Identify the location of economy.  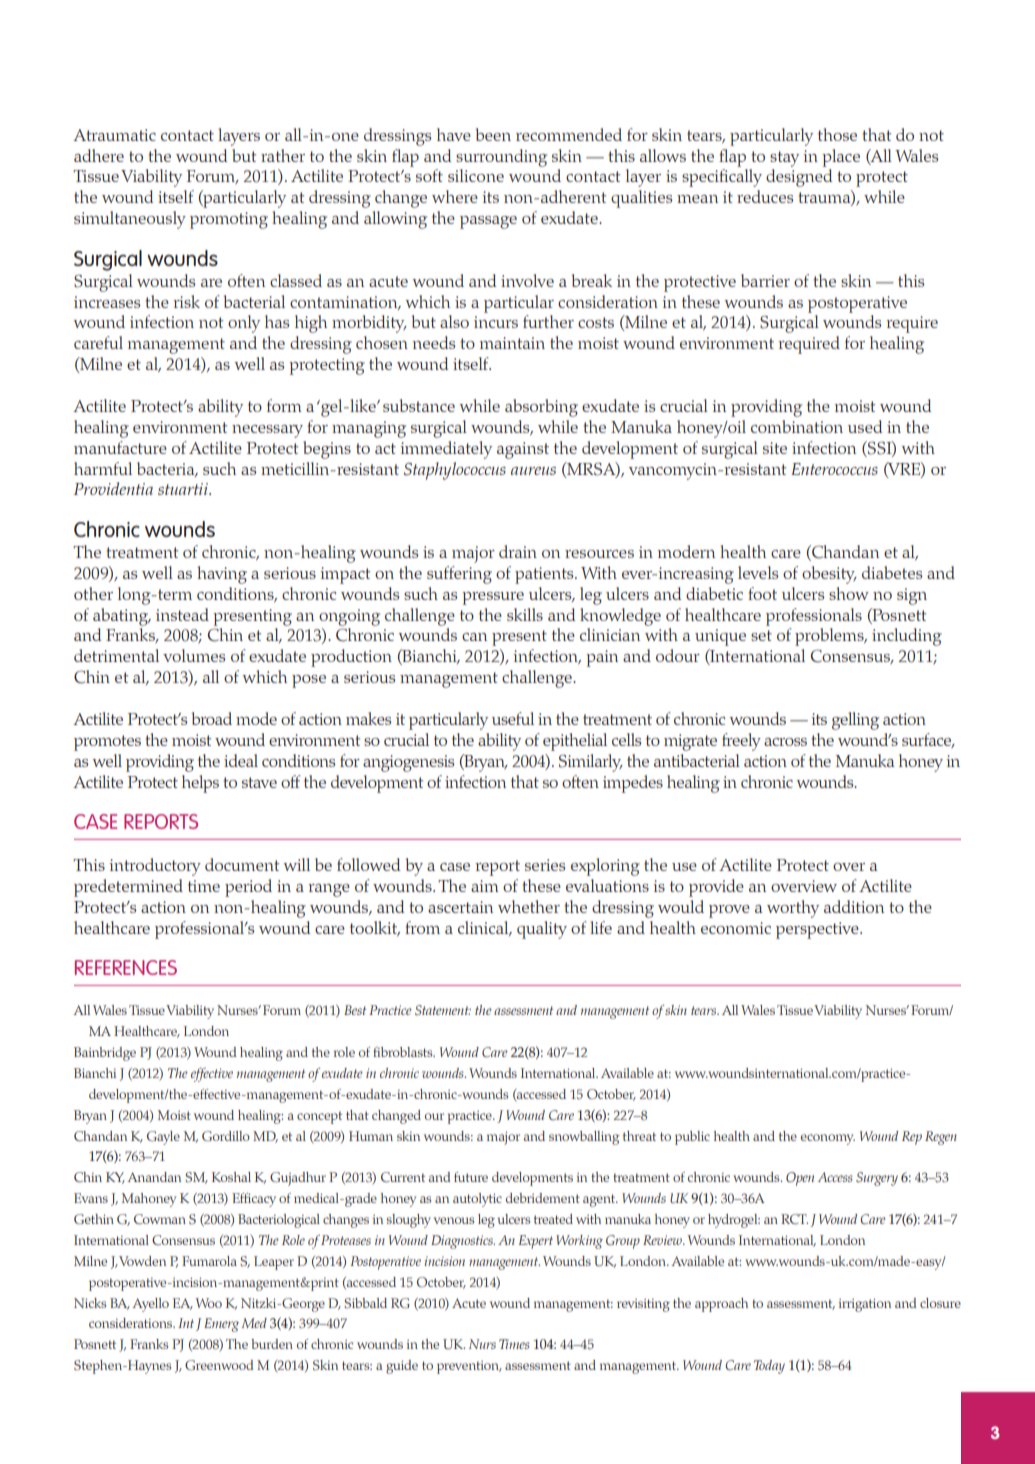
(828, 1139).
